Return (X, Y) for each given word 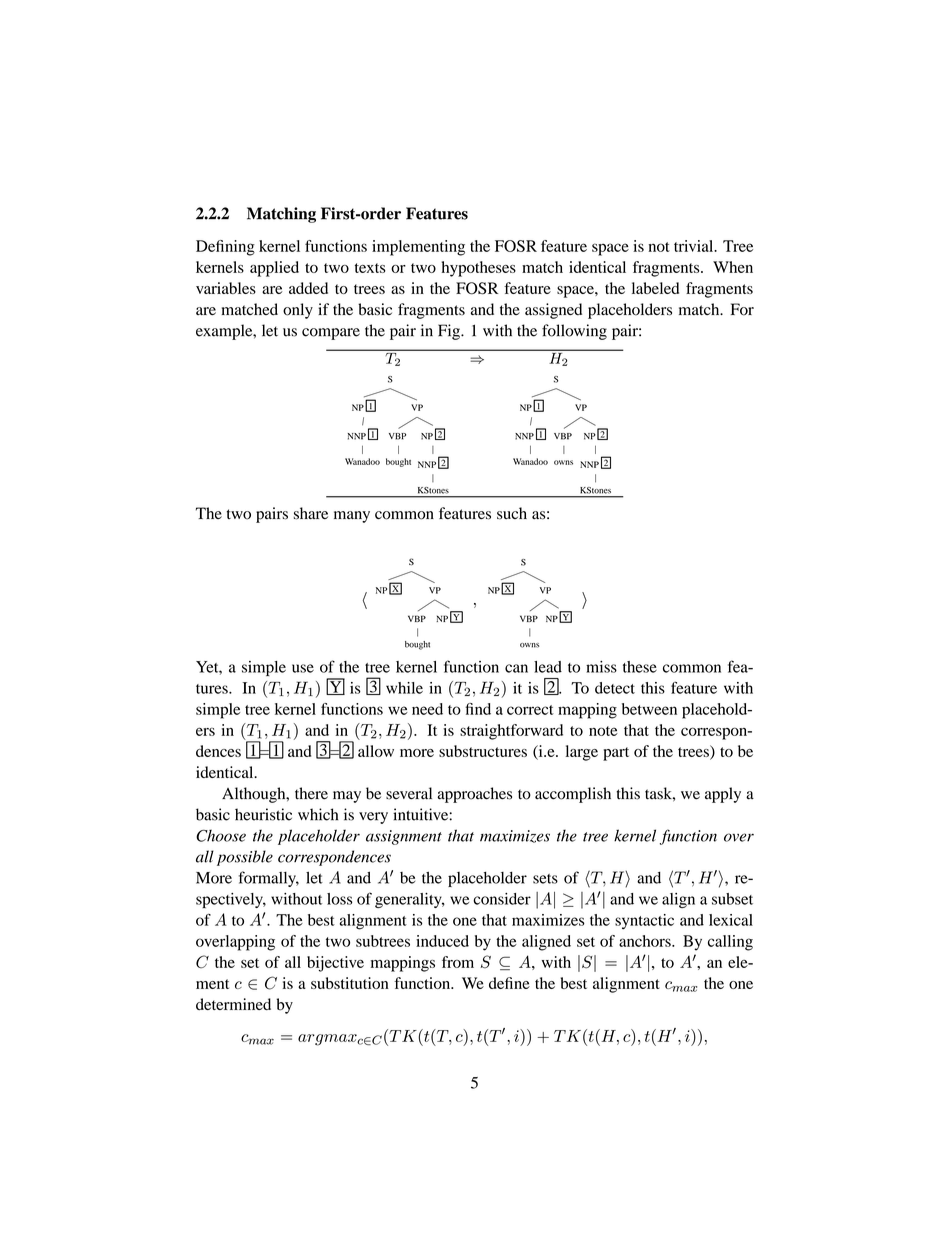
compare (331, 334)
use (303, 668)
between (649, 709)
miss (601, 667)
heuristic (263, 814)
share (311, 513)
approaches (474, 795)
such (512, 513)
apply (723, 795)
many (352, 517)
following (574, 332)
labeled (655, 288)
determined (233, 1004)
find (478, 709)
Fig (450, 332)
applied (274, 269)
